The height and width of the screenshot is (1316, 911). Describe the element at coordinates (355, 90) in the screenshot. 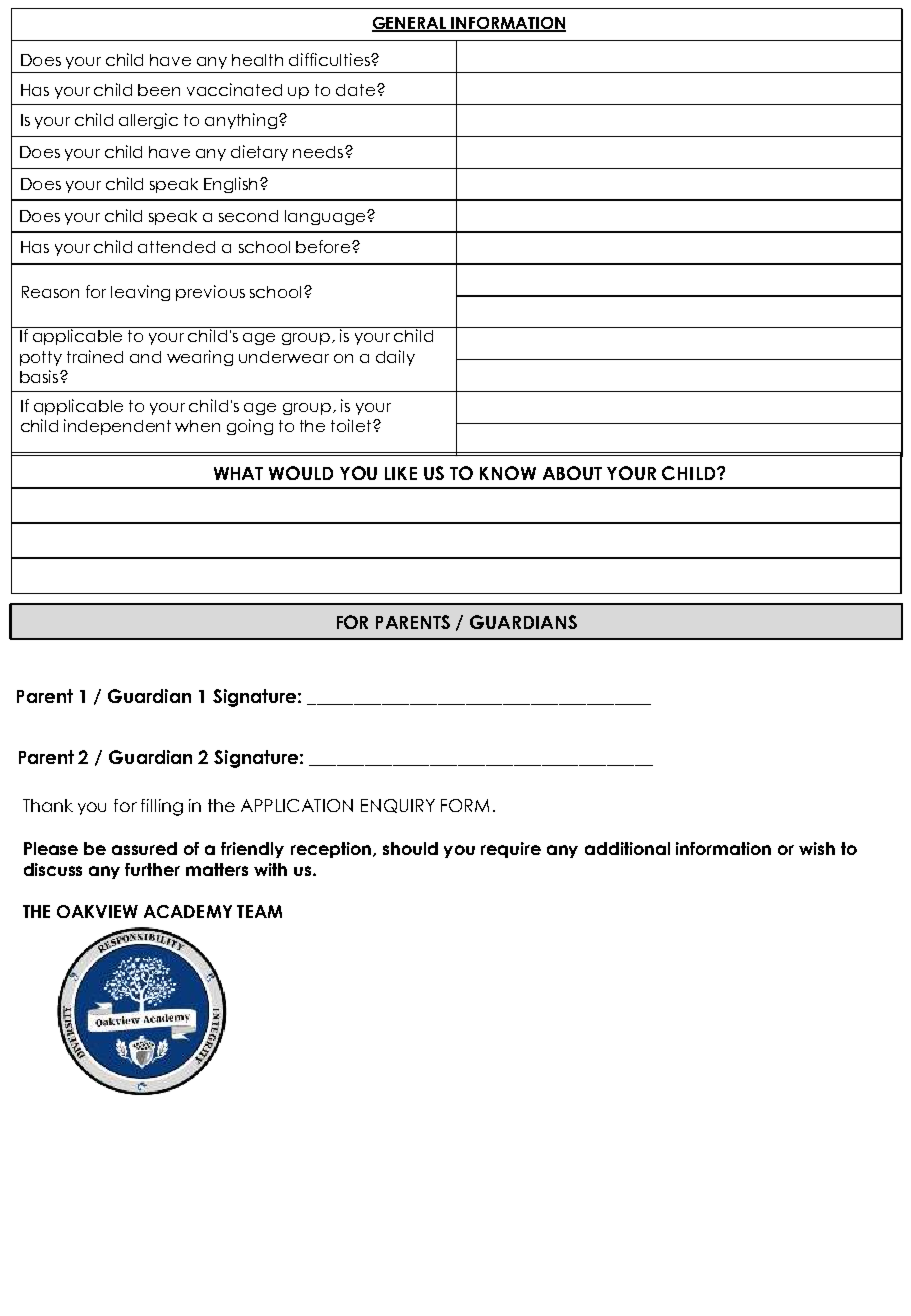

I see `date` at that location.
